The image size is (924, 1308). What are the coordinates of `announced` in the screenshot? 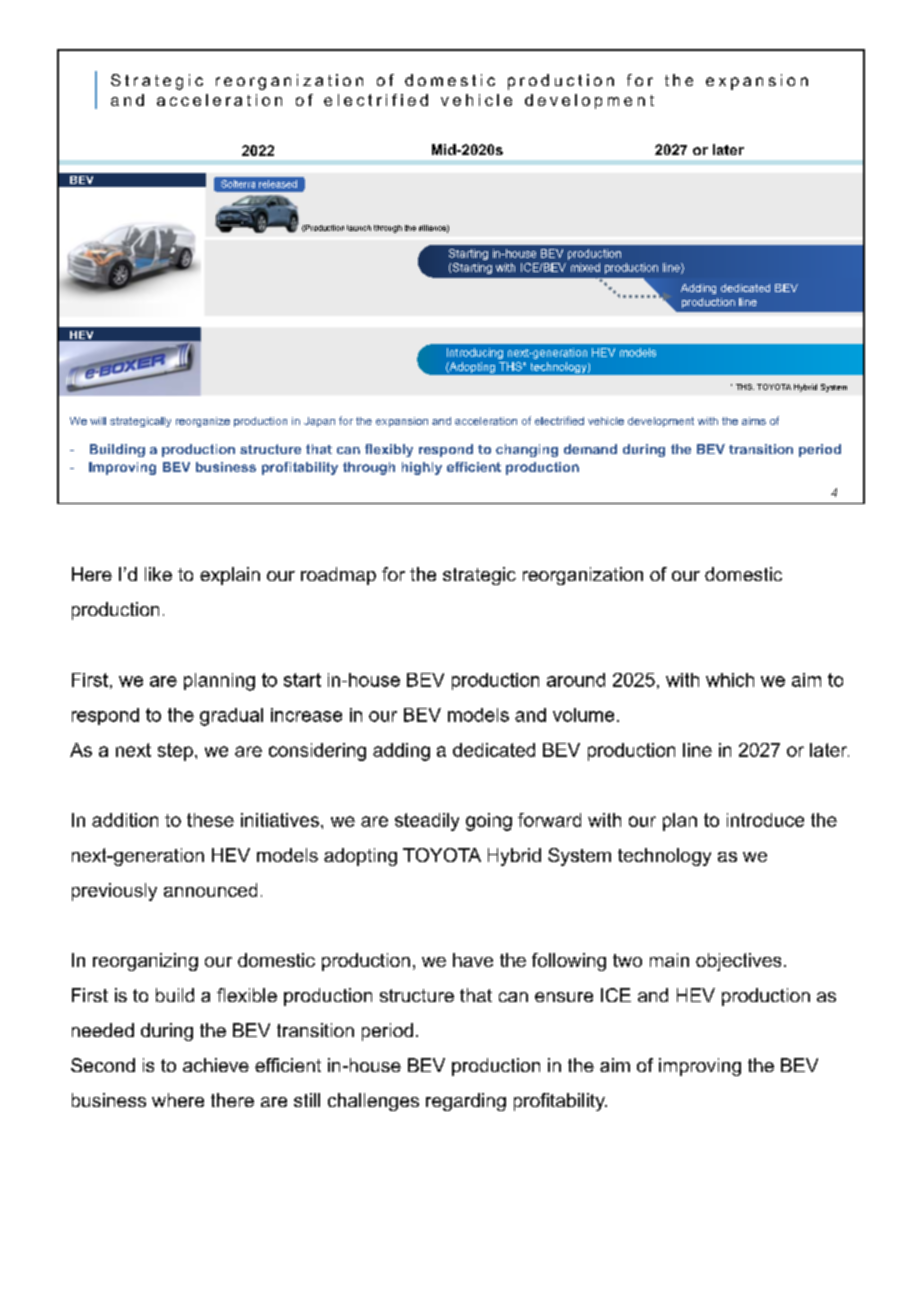 It's located at (210, 890).
